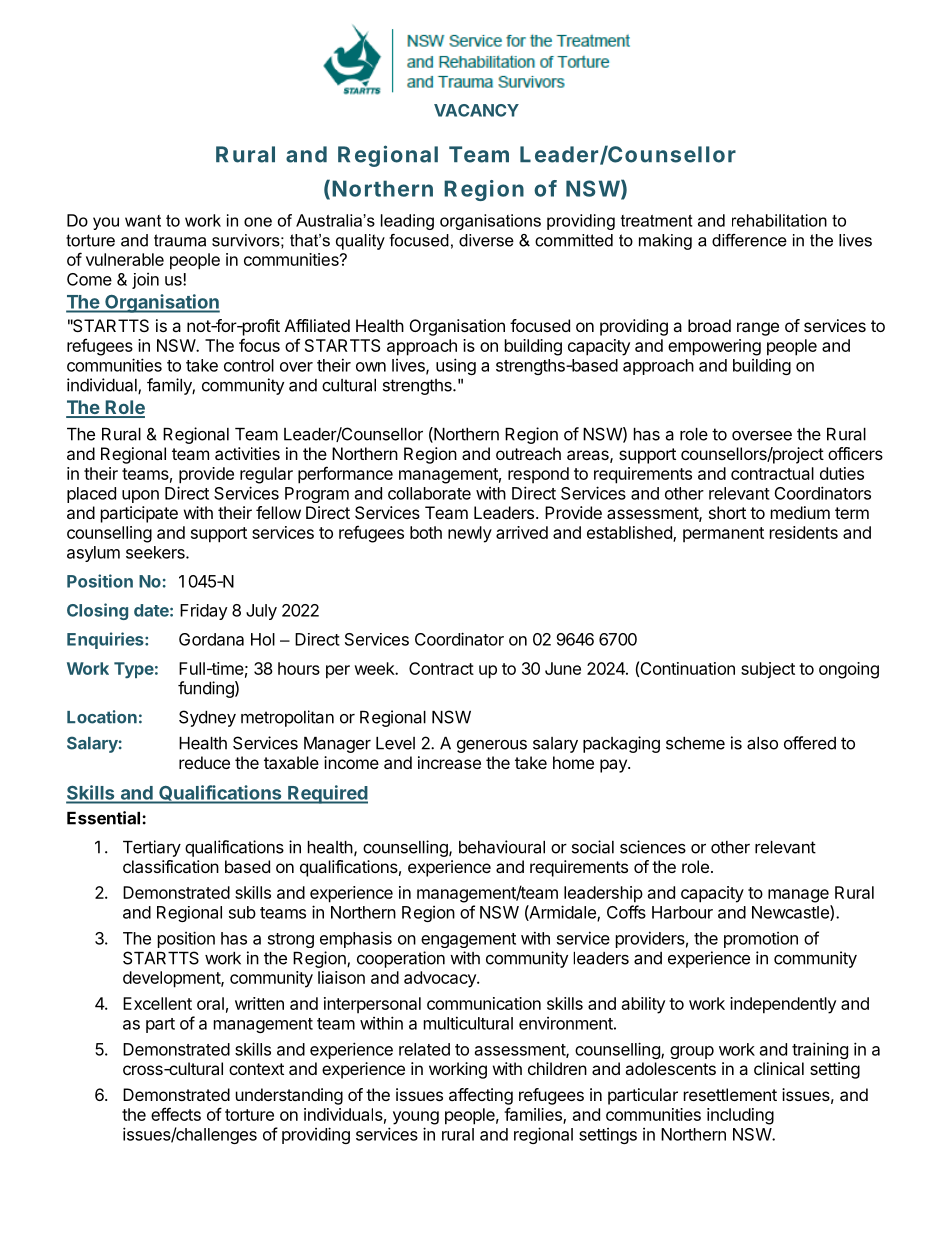  Describe the element at coordinates (249, 365) in the screenshot. I see `control` at that location.
